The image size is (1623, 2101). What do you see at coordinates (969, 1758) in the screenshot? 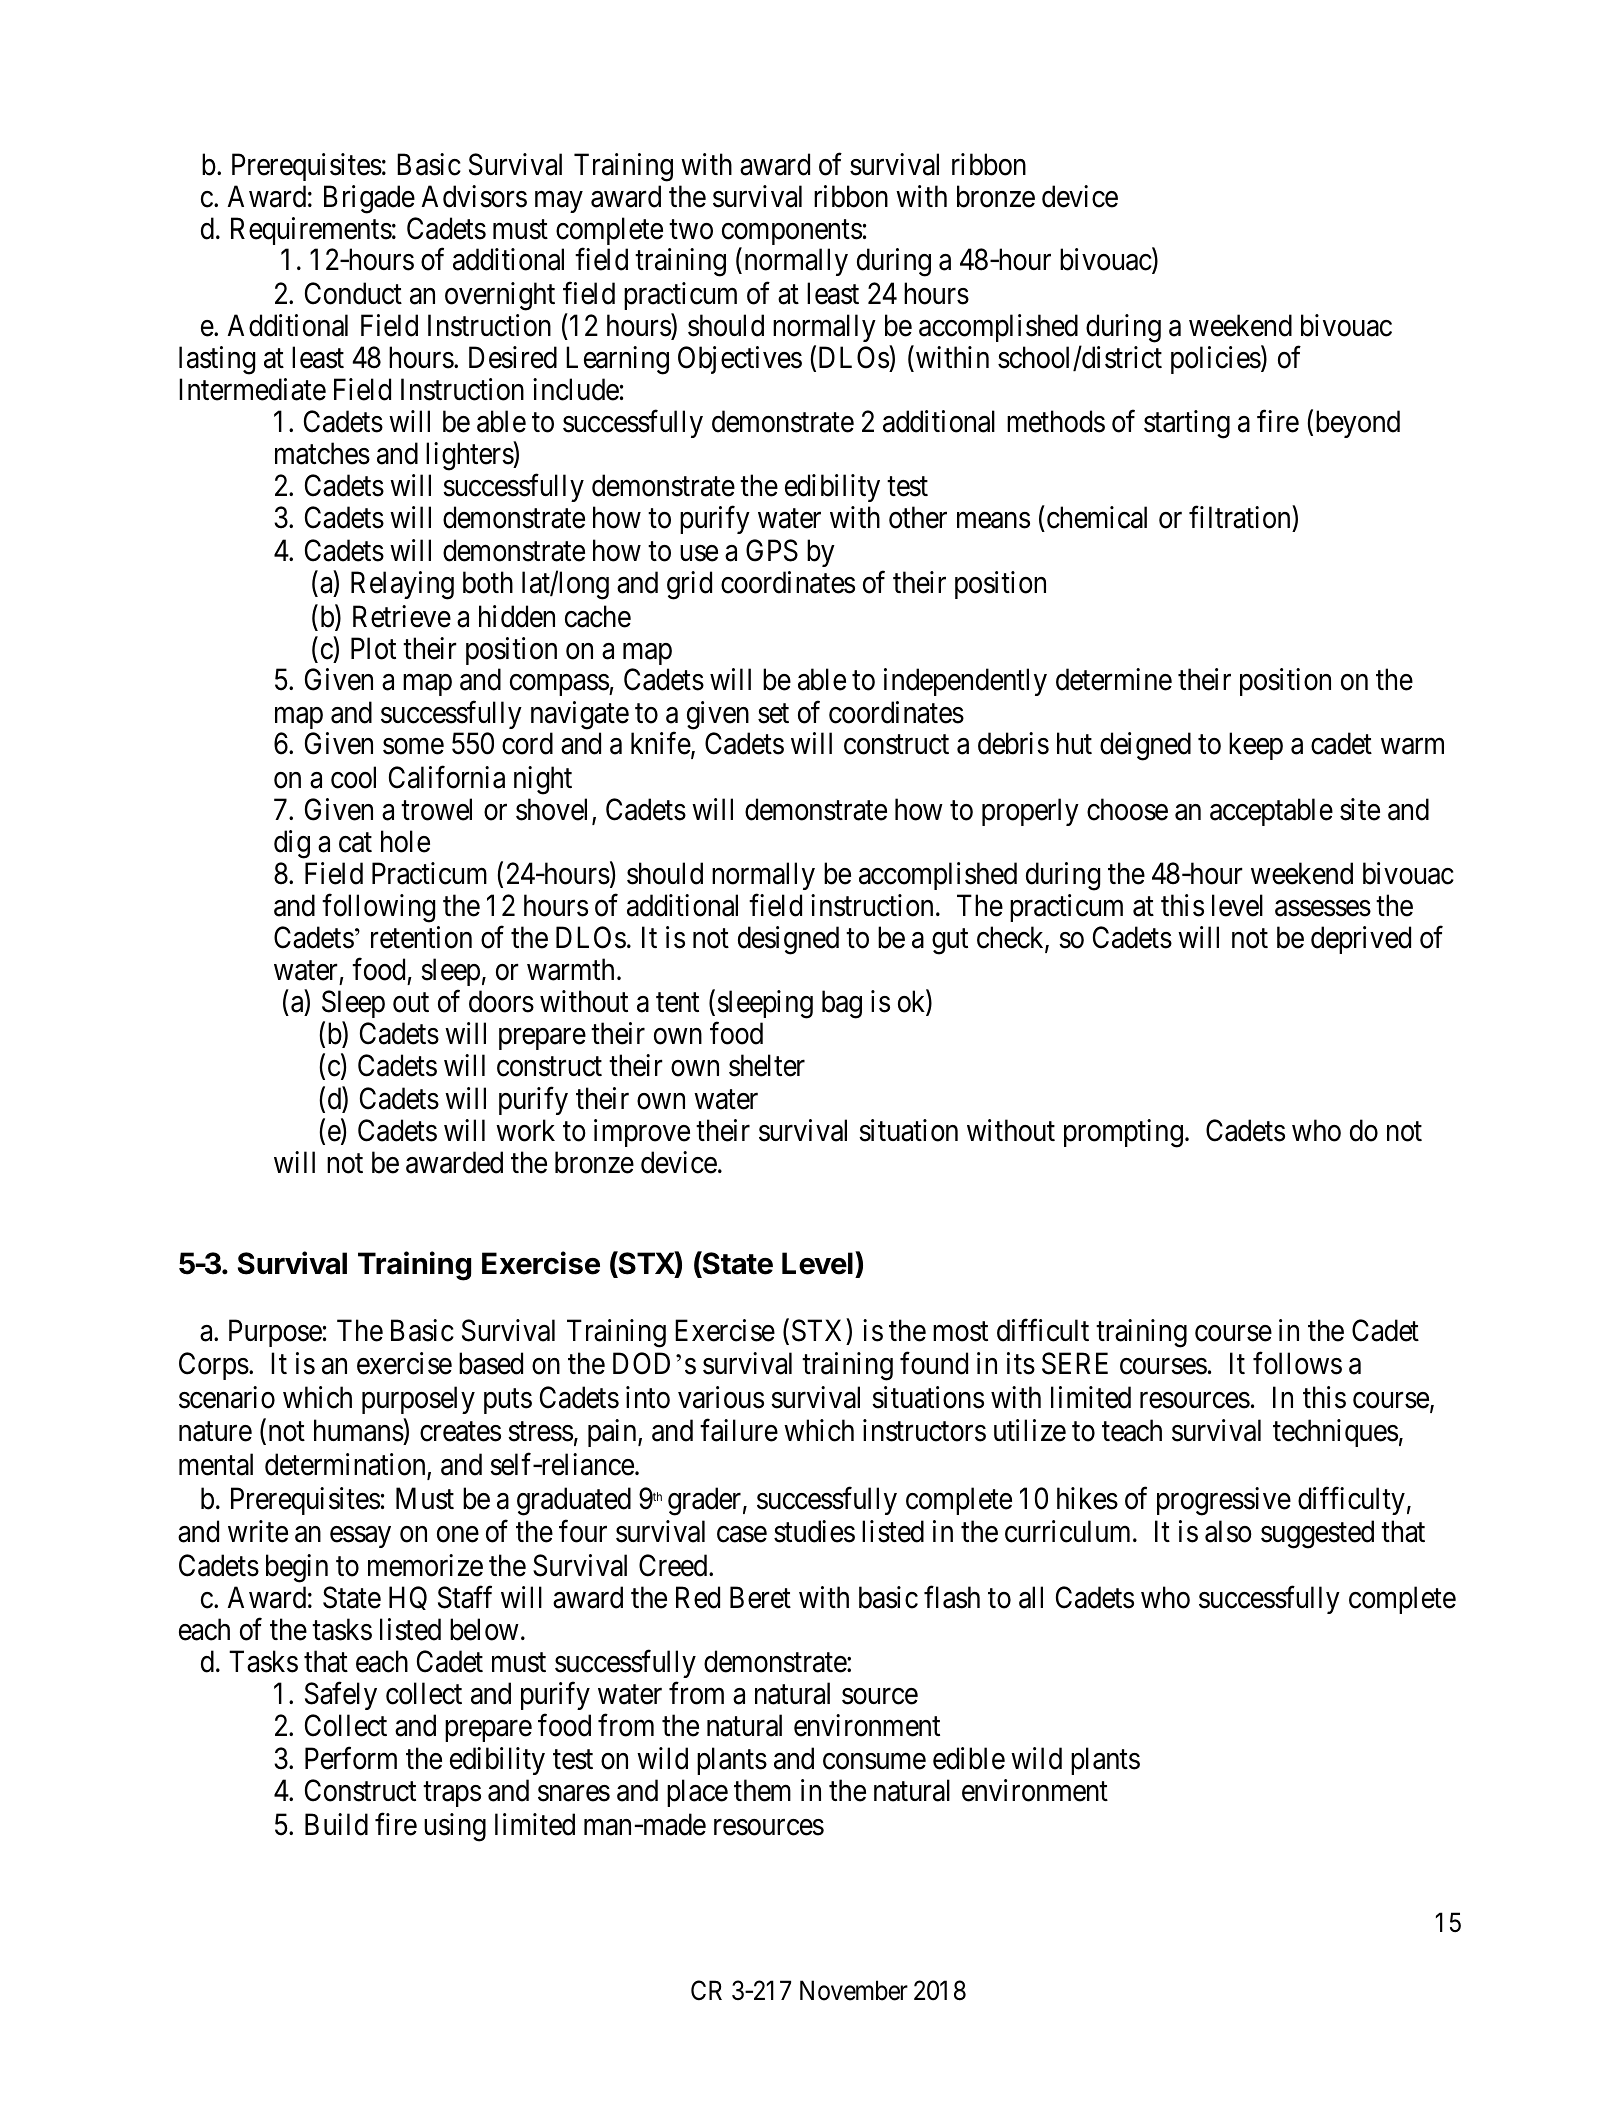
I see `edible` at bounding box center [969, 1758].
